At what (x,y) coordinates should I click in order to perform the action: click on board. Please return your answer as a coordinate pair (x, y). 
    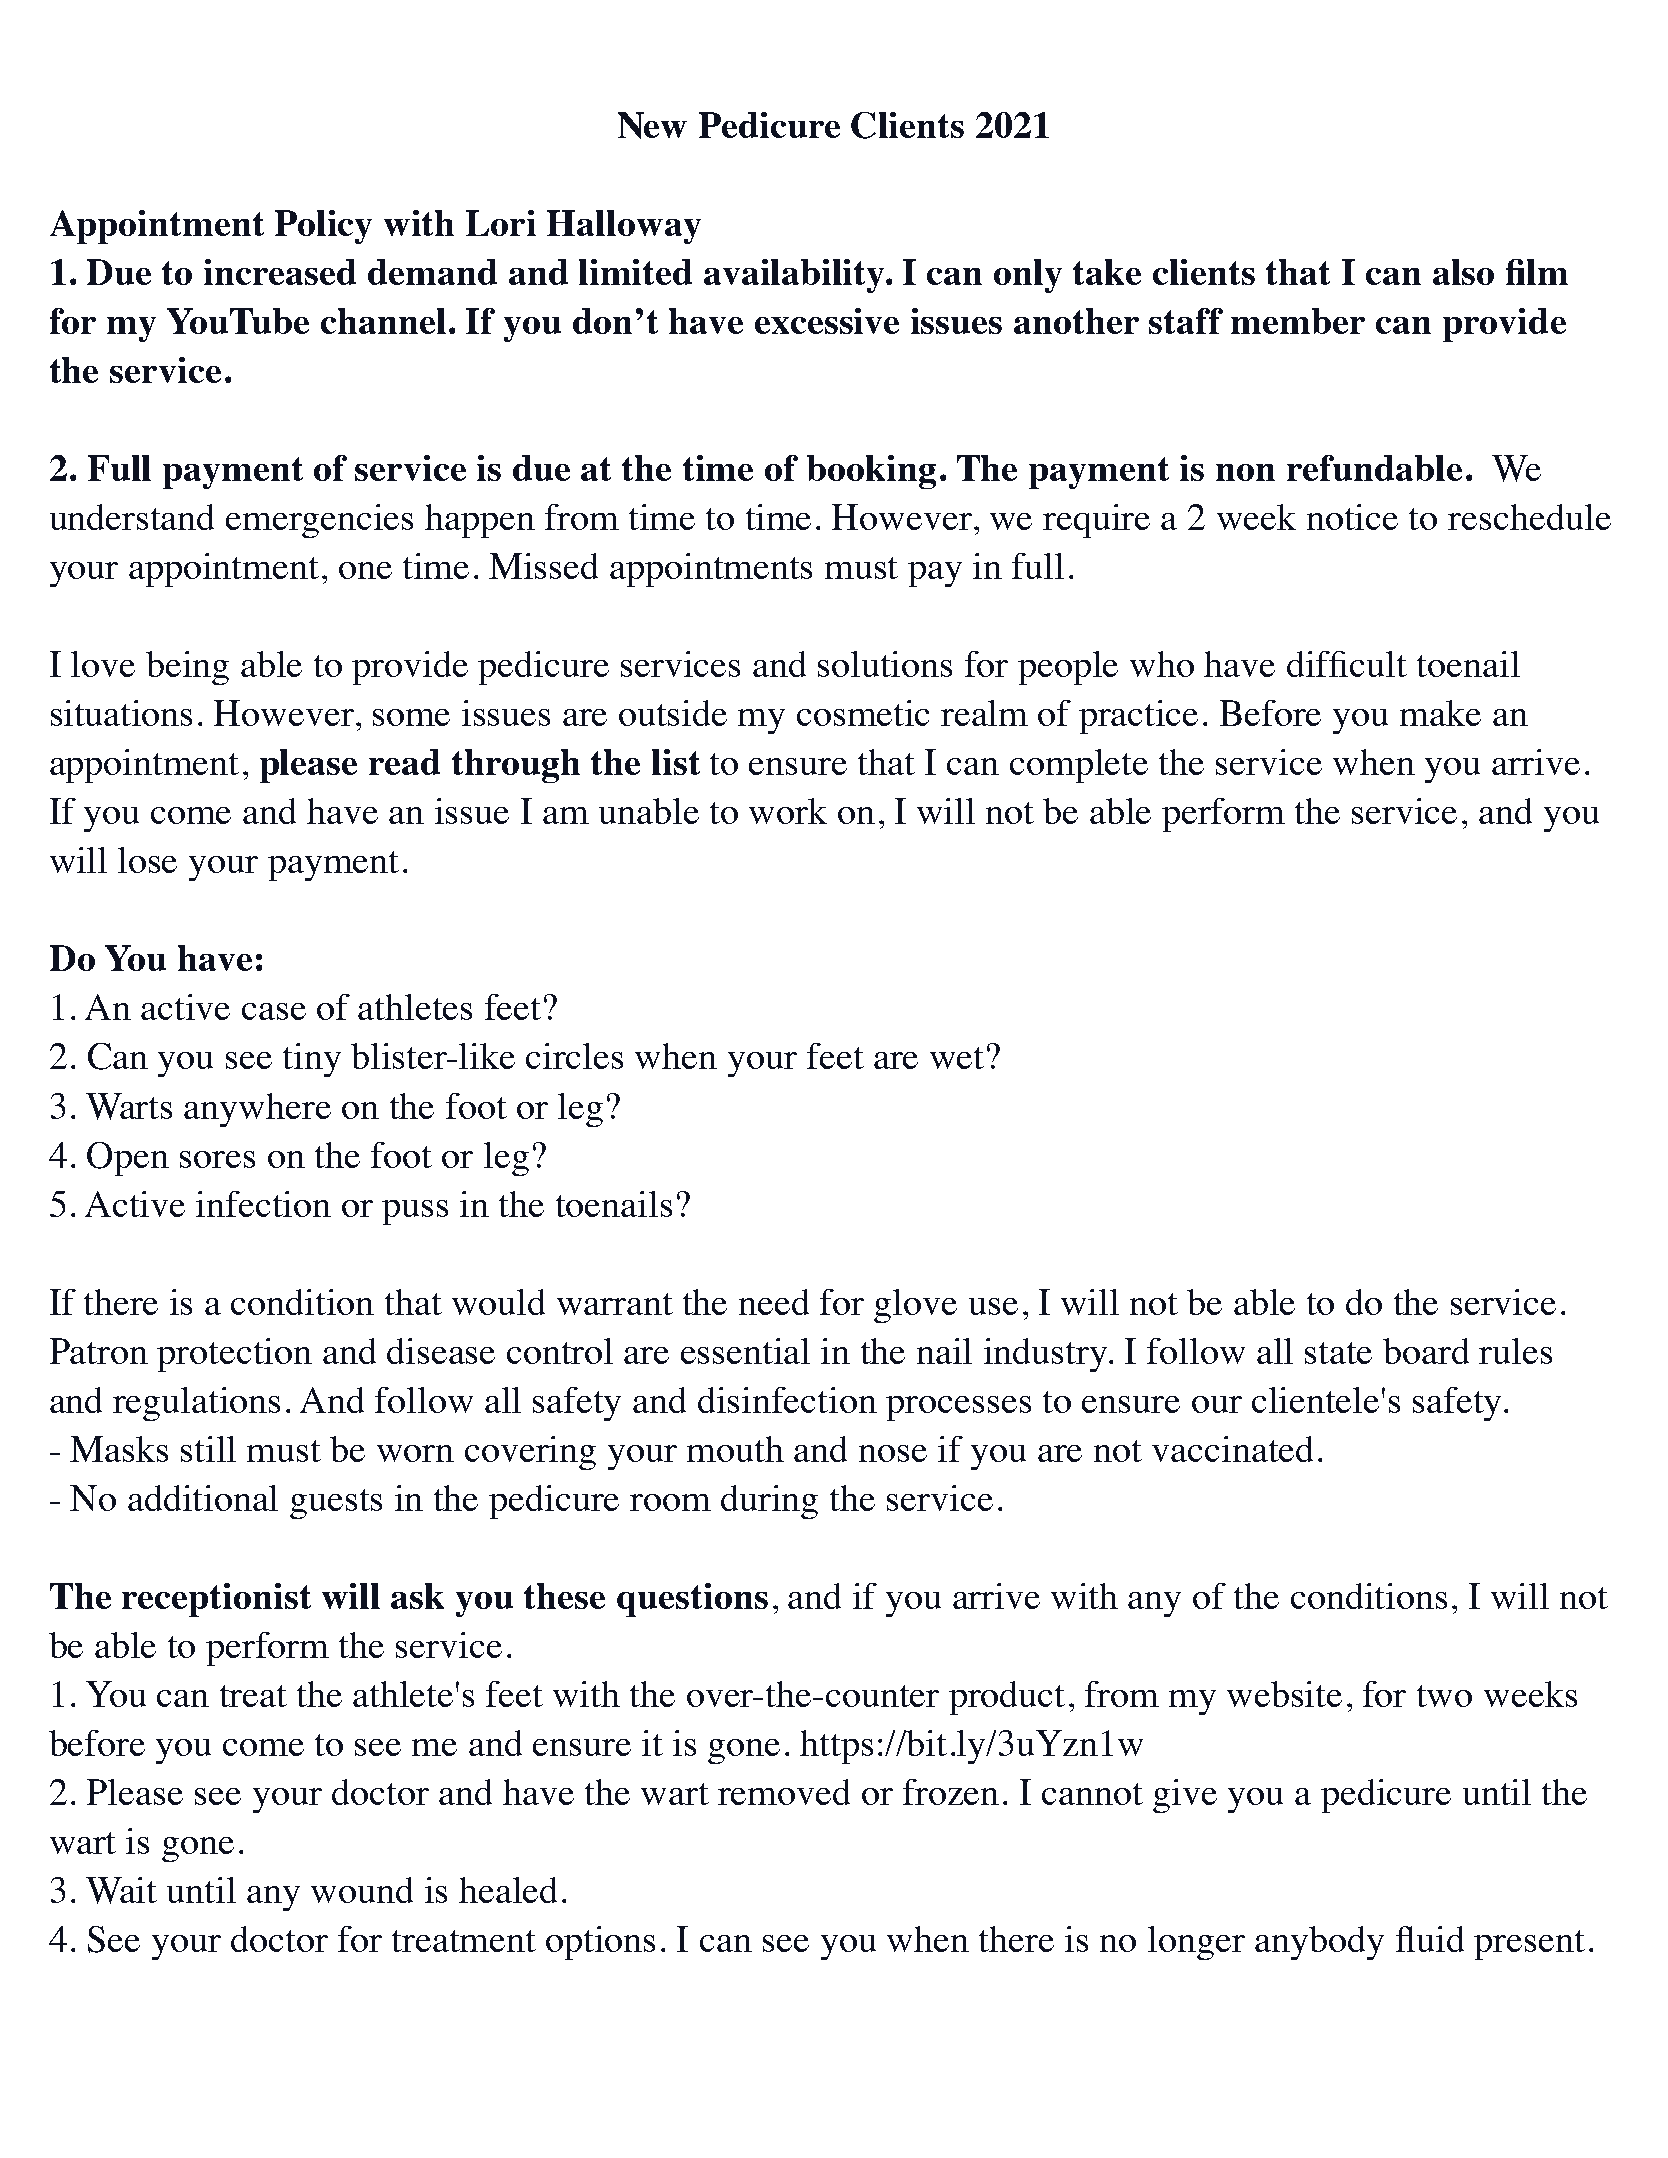
    Looking at the image, I should click on (1426, 1351).
